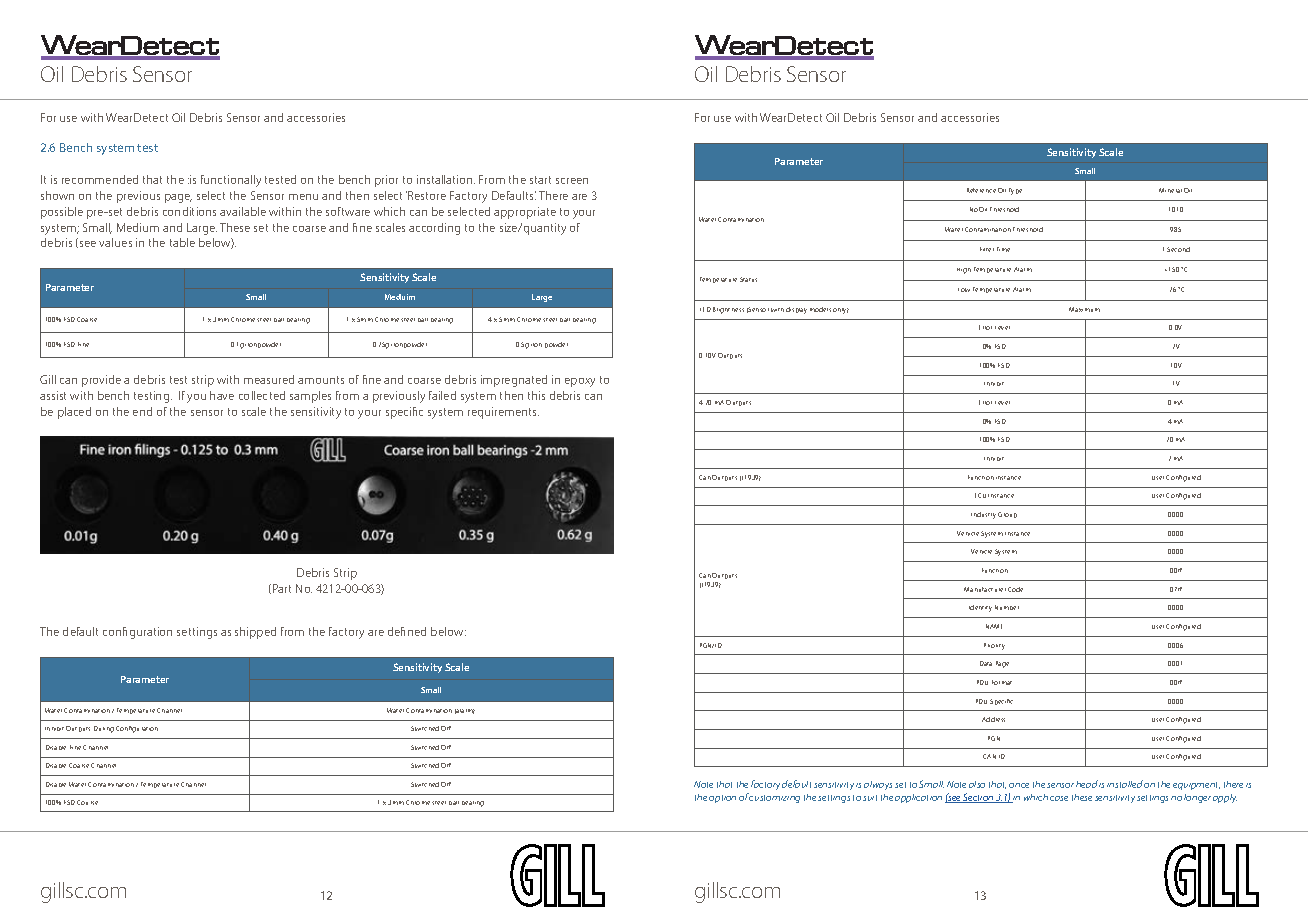 The height and width of the image is (924, 1308). Describe the element at coordinates (1007, 515) in the image. I see `Group` at that location.
